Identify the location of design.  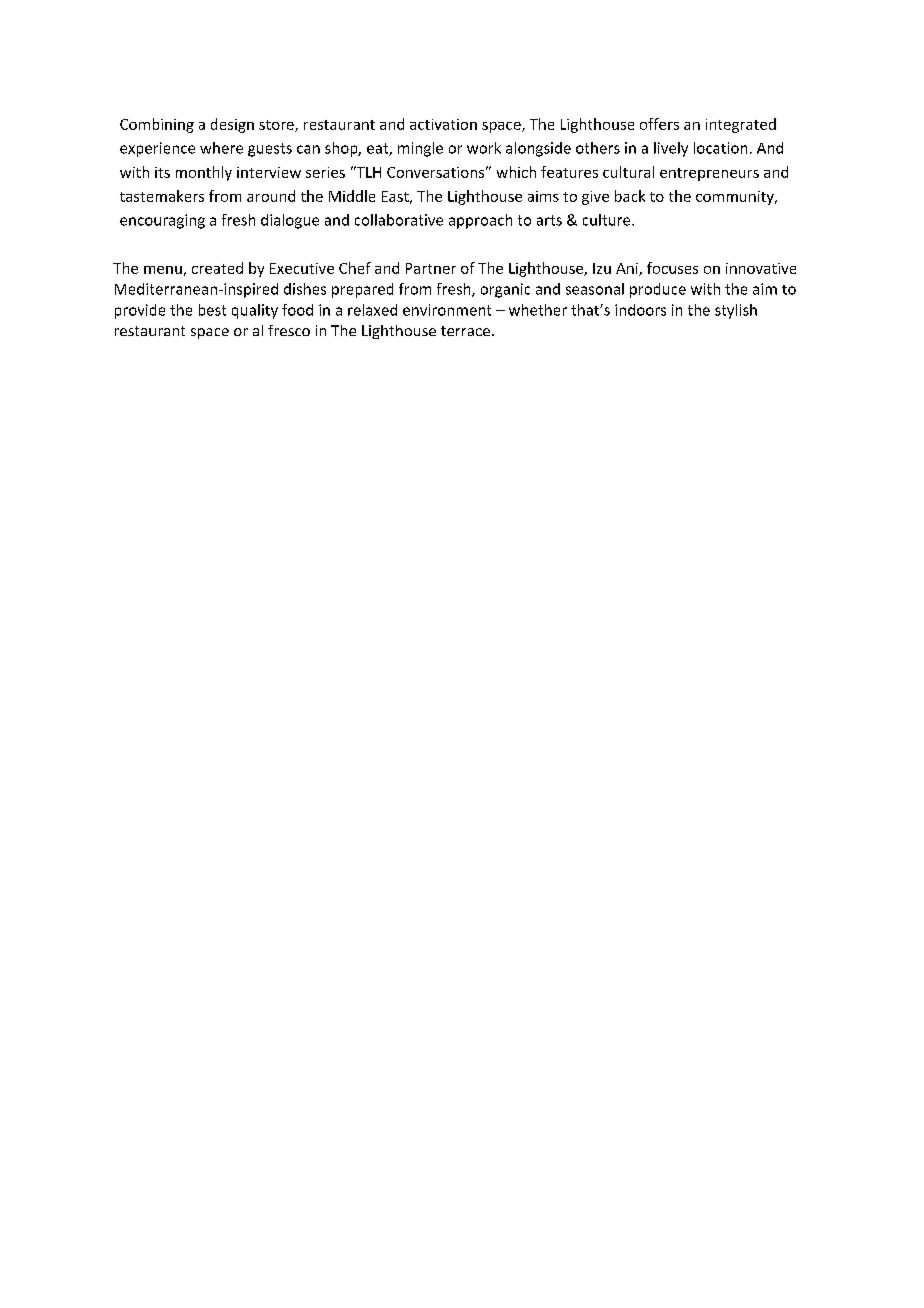
(232, 125).
